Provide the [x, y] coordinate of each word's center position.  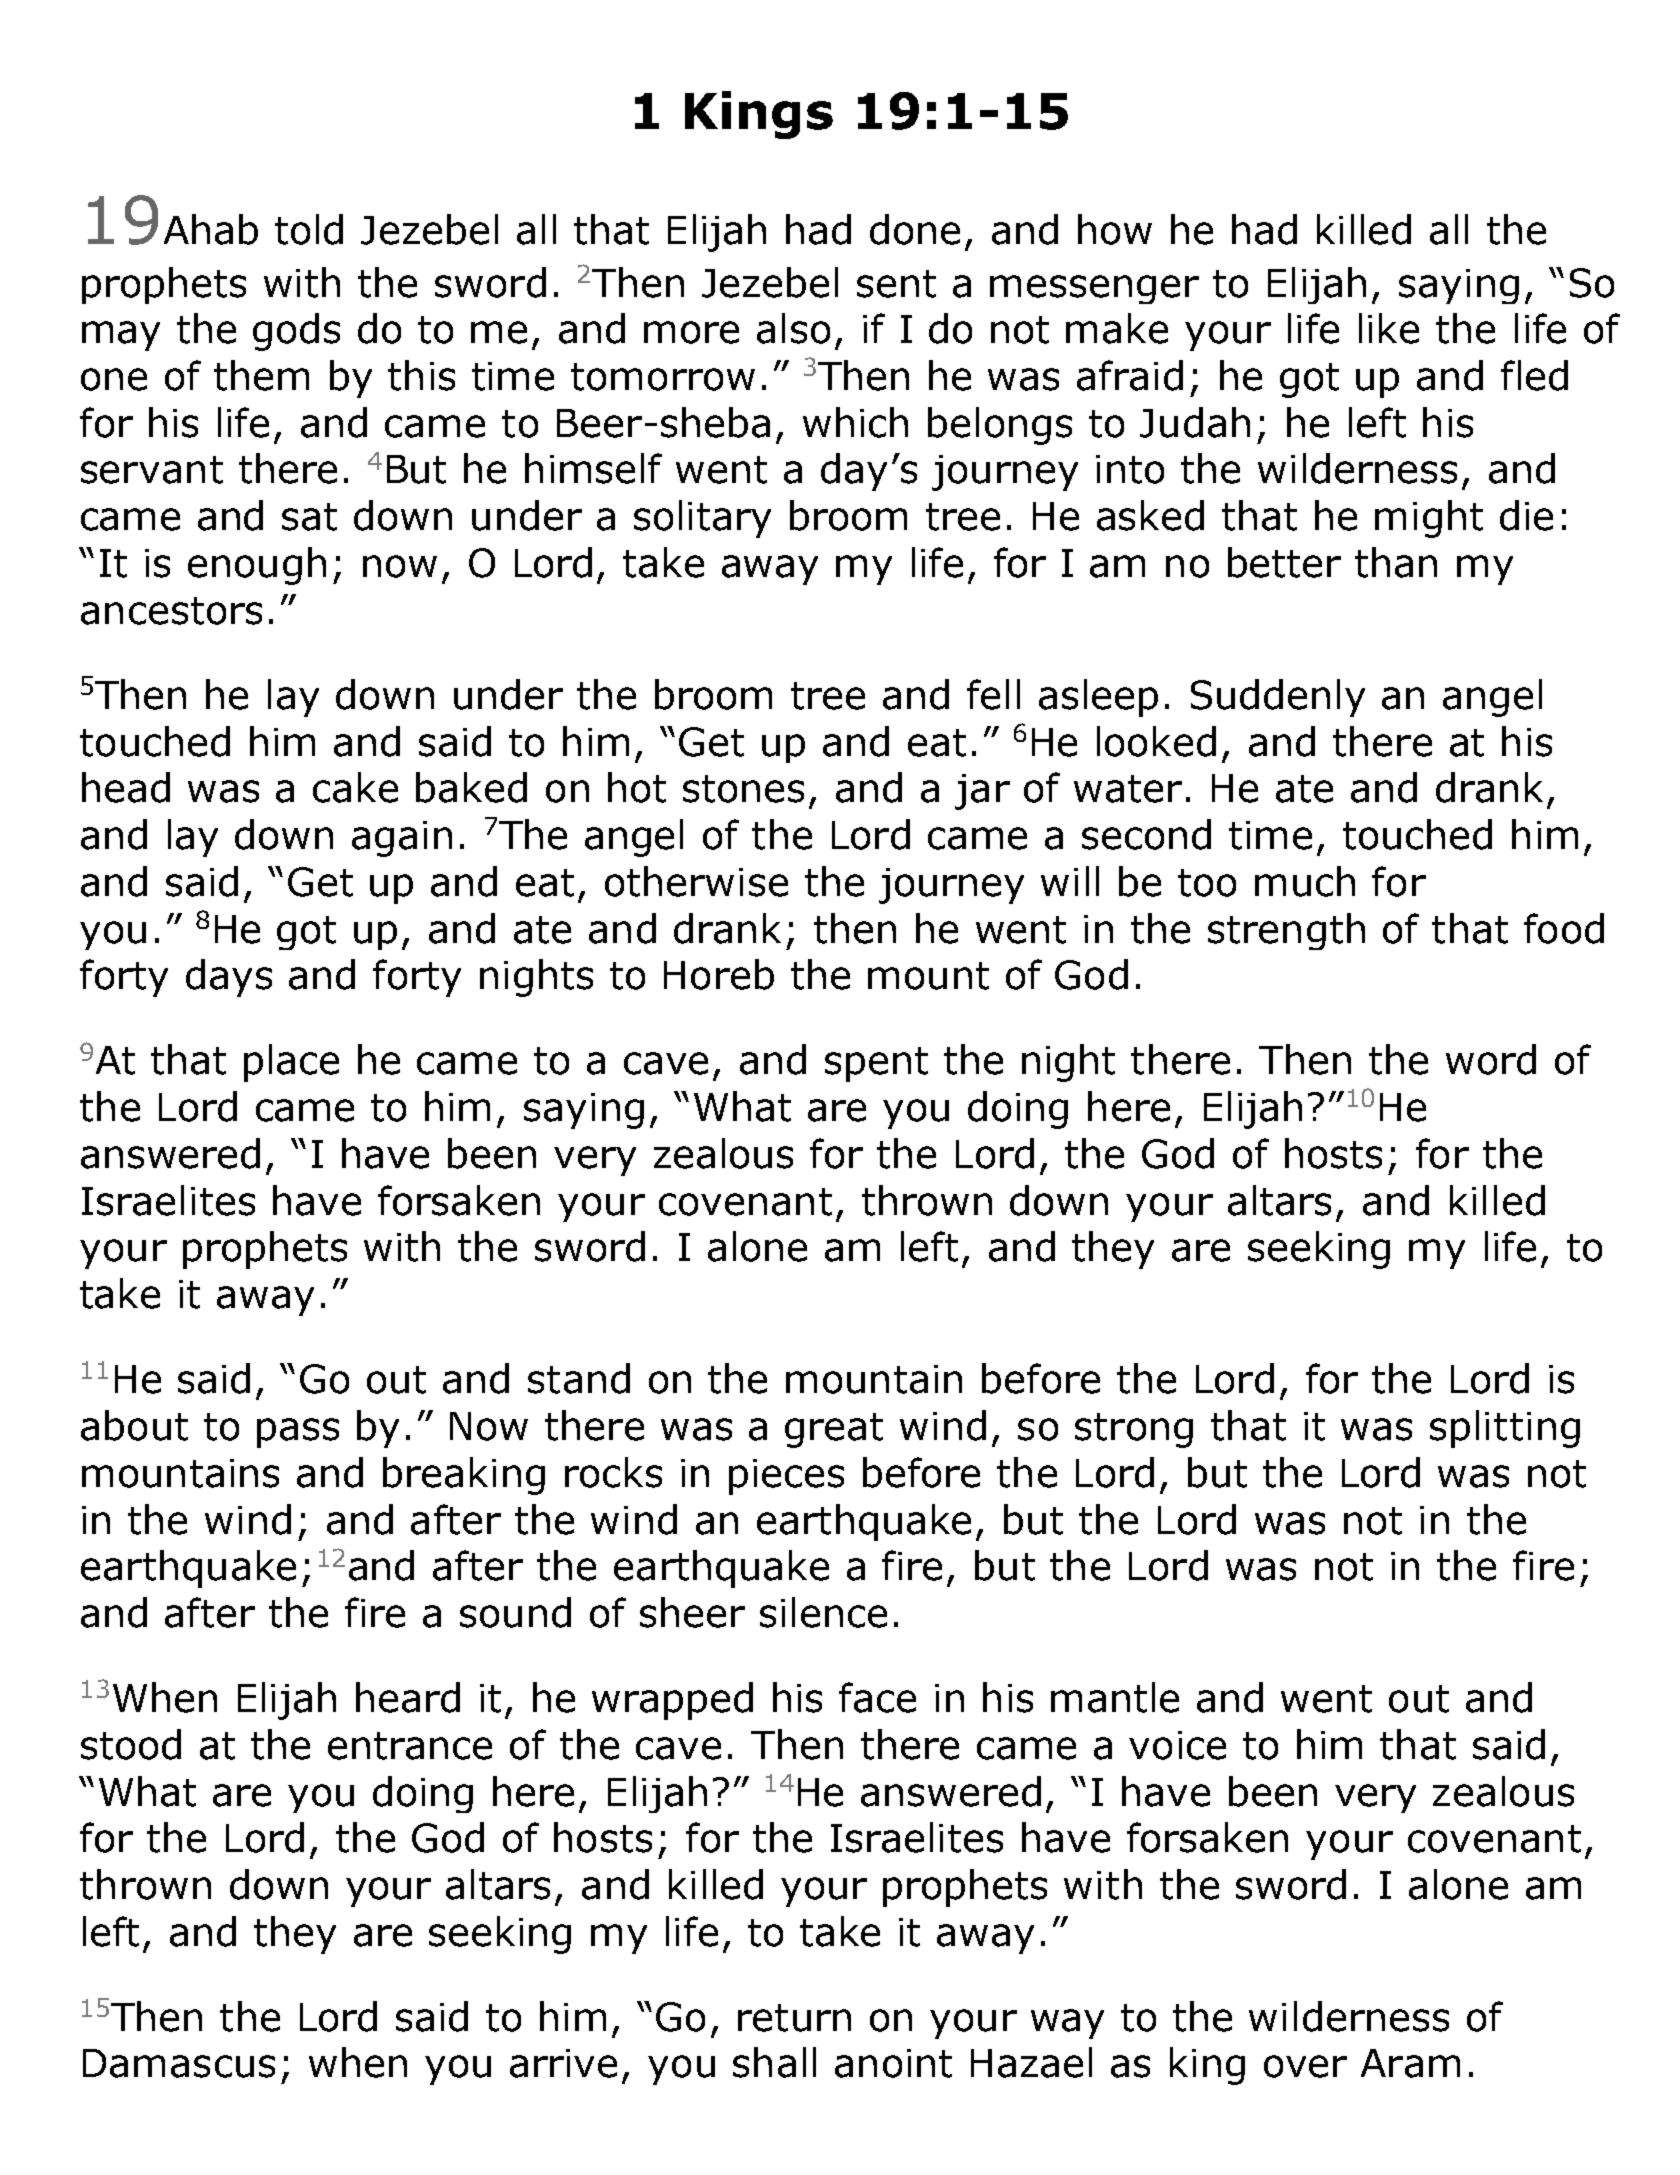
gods [296, 332]
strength [1286, 931]
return [794, 2018]
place [291, 1063]
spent [876, 1064]
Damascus [179, 2063]
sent [896, 284]
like [1389, 328]
